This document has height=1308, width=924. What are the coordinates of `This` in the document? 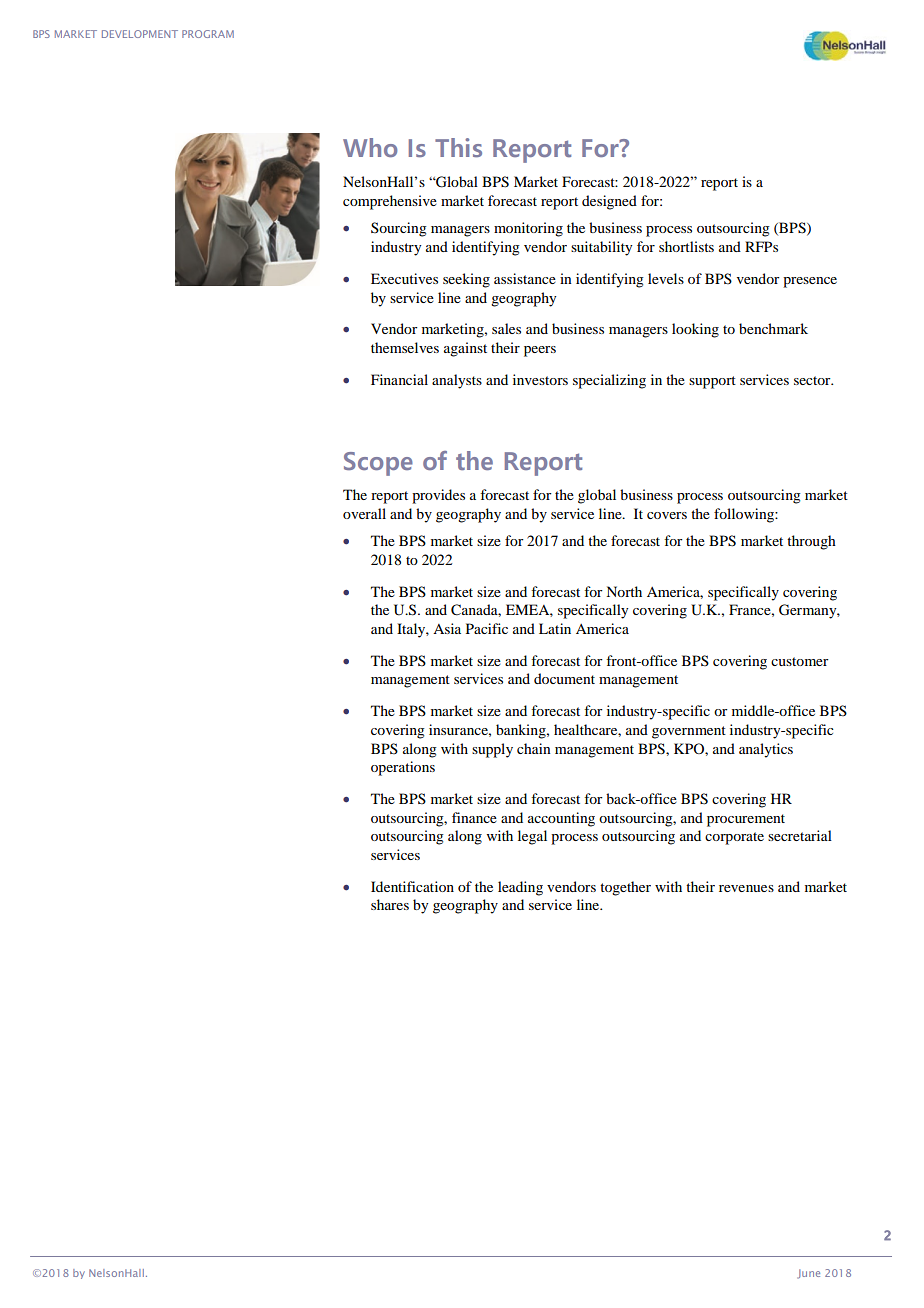 It's located at (458, 147).
